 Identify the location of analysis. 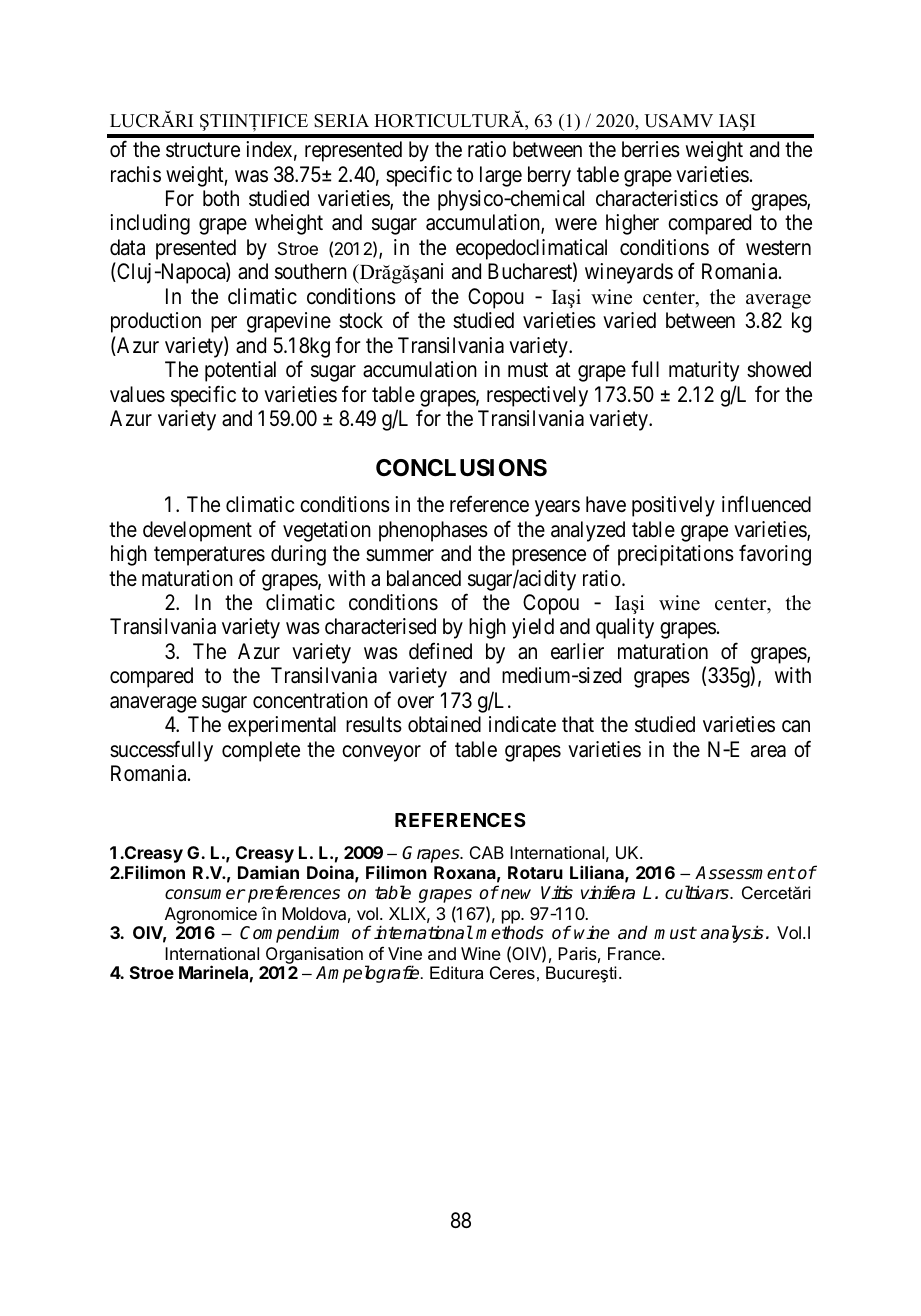
(732, 934).
